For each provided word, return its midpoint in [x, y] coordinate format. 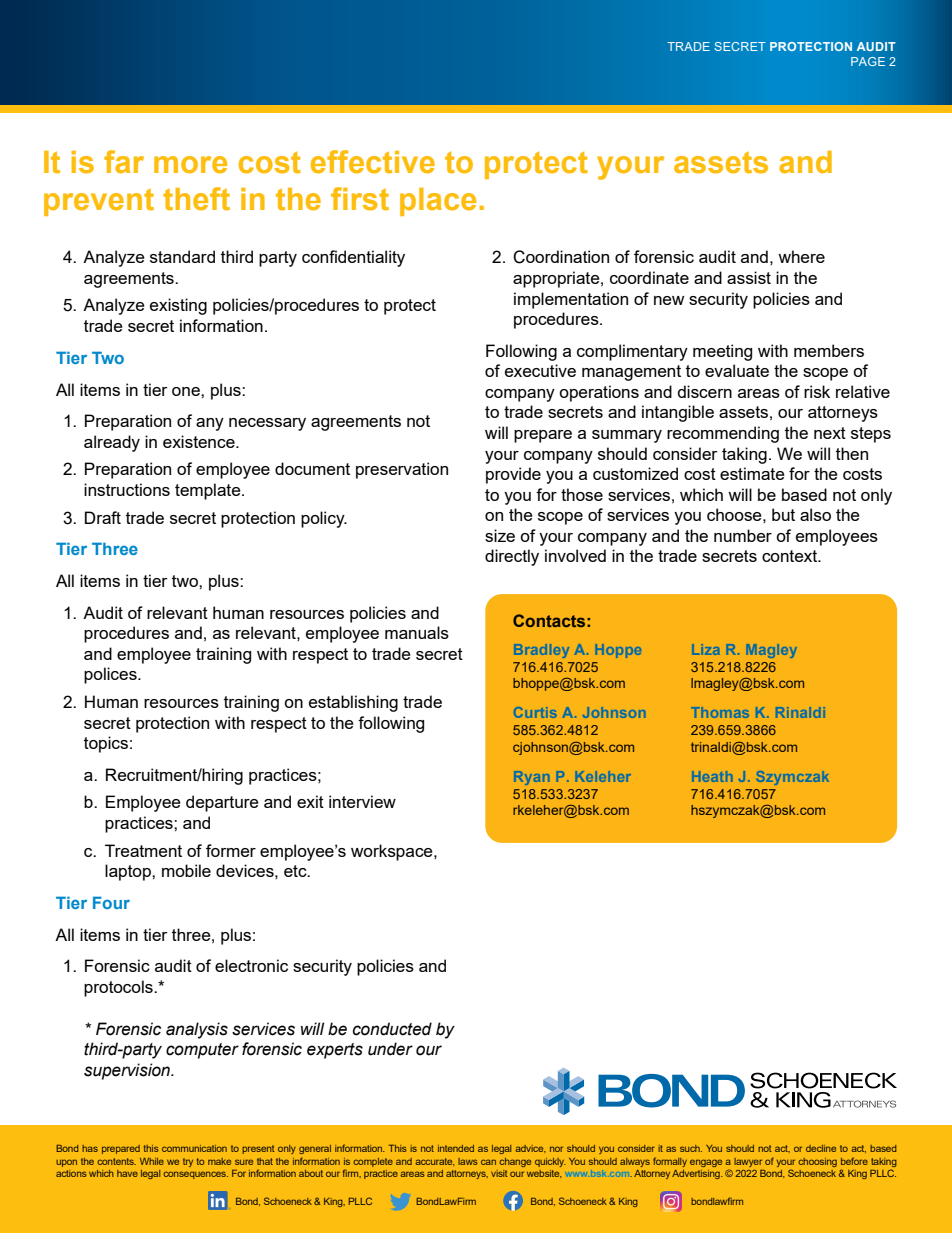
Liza [706, 649]
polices [111, 675]
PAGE [868, 61]
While [152, 1161]
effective [373, 162]
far [124, 162]
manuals [417, 632]
